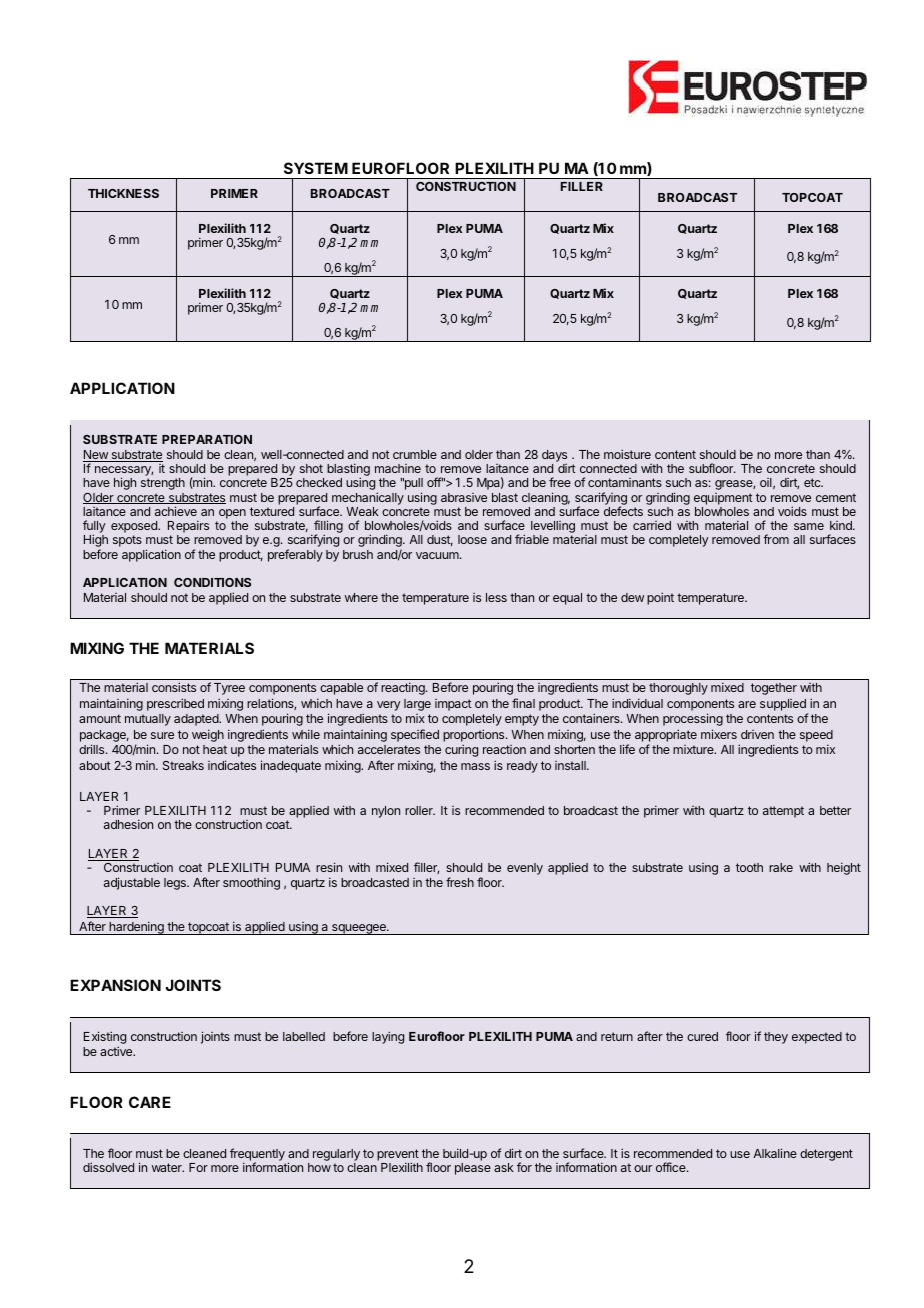  What do you see at coordinates (473, 1169) in the screenshot?
I see `please` at bounding box center [473, 1169].
